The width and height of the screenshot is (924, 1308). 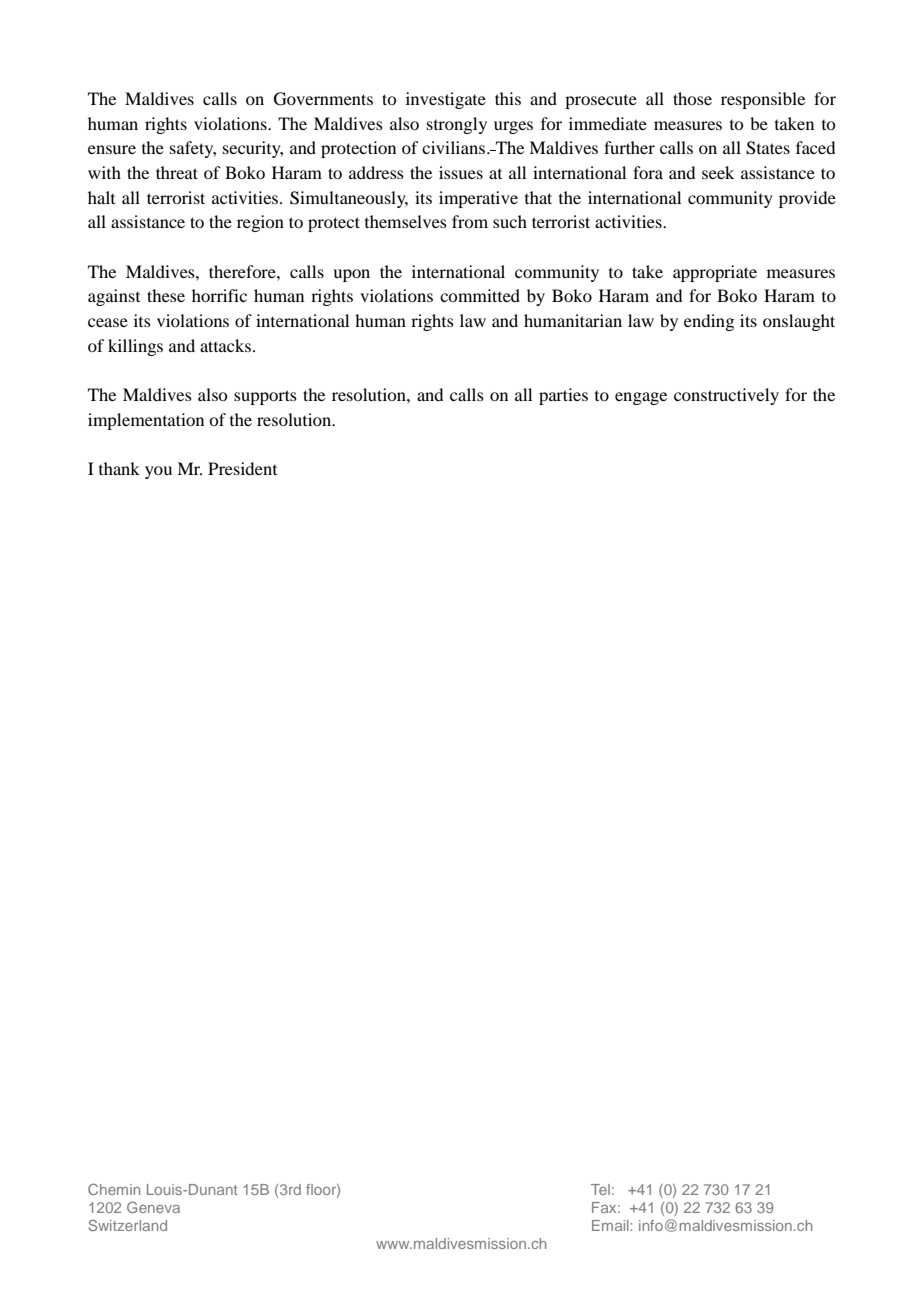 I want to click on Geneva, so click(x=153, y=1207).
